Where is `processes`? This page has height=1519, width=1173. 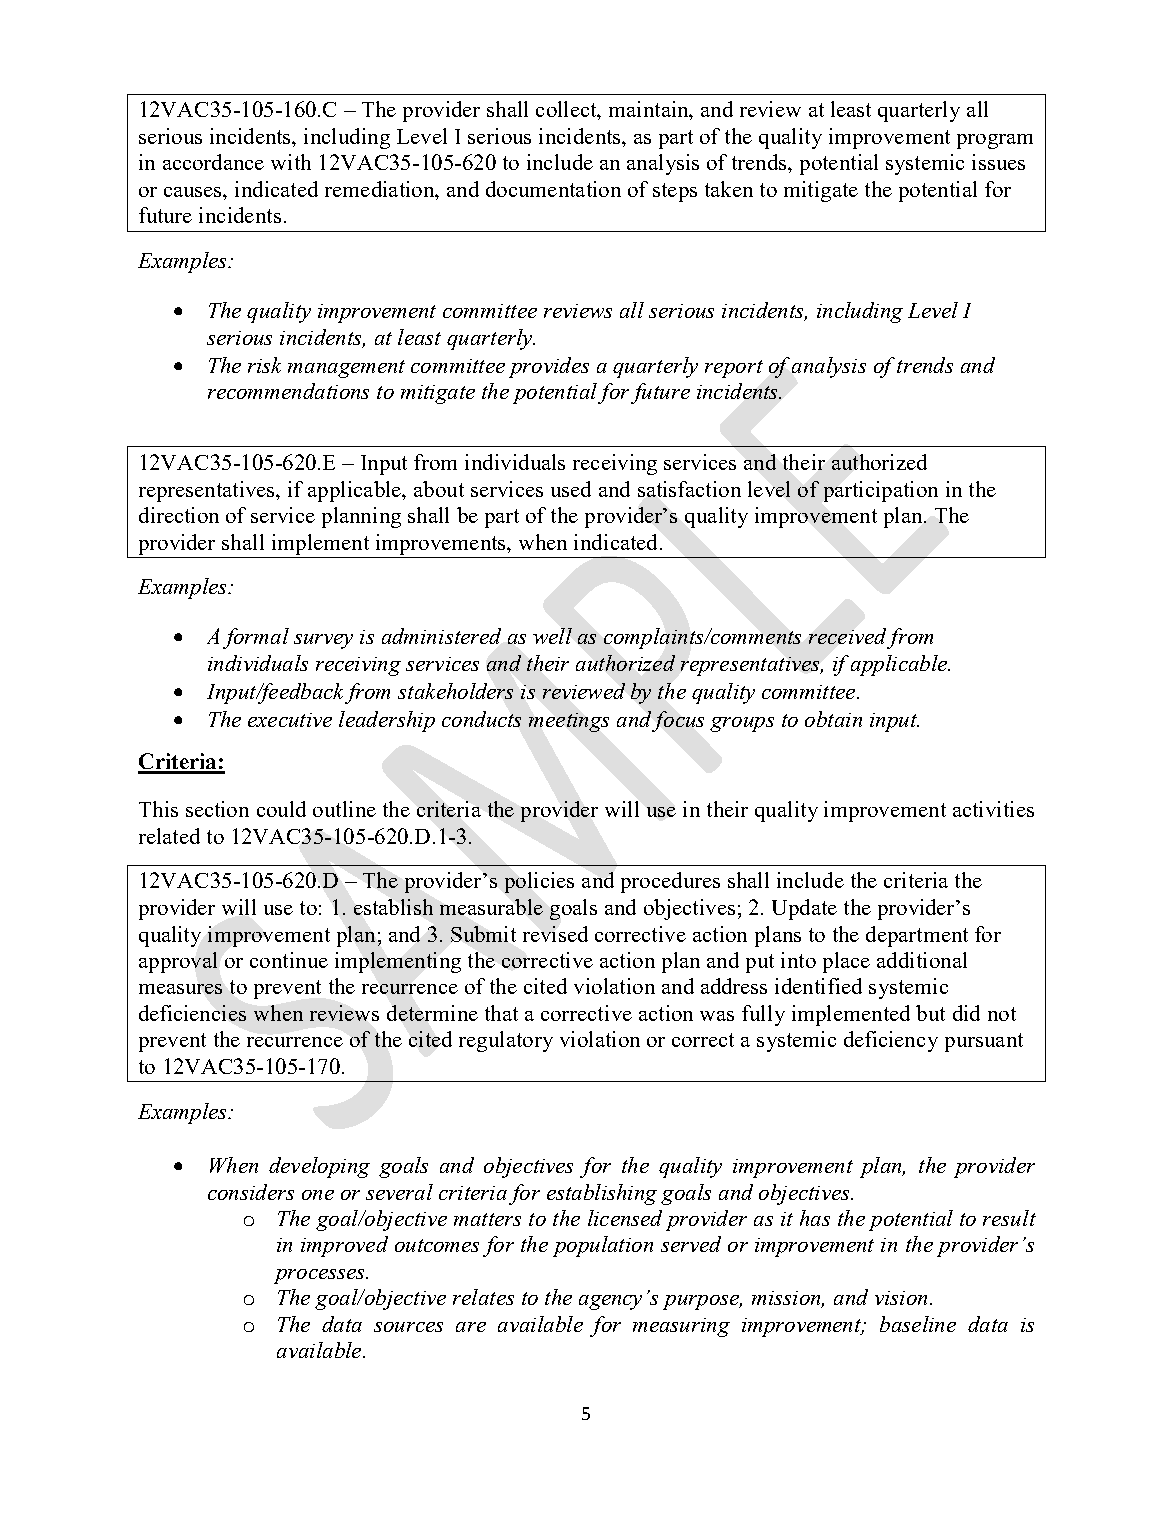
processes is located at coordinates (320, 1276).
